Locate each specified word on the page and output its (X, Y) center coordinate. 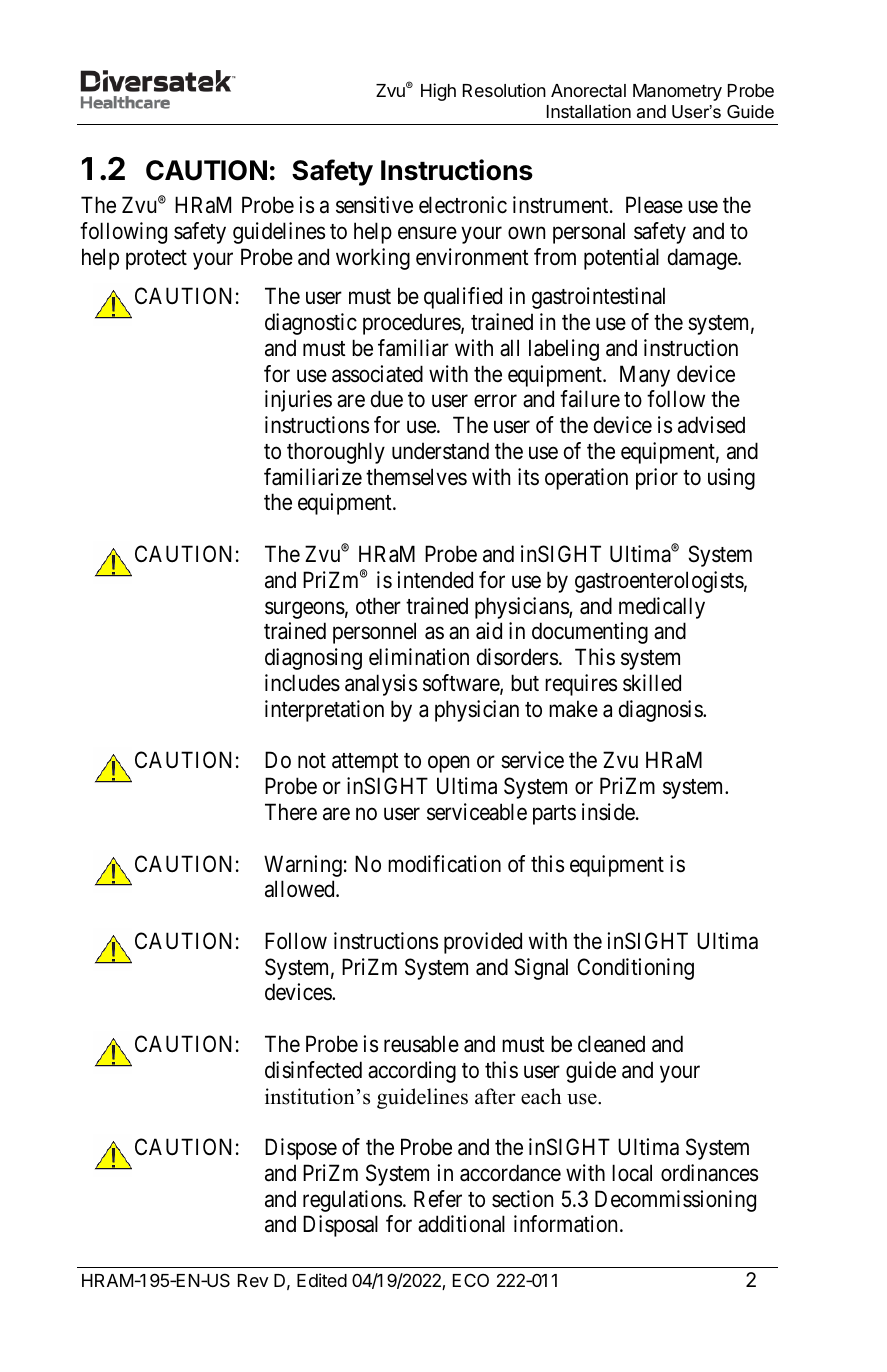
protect (156, 260)
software (462, 684)
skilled (652, 683)
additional (461, 1224)
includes (302, 683)
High (438, 92)
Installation (589, 111)
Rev (253, 1280)
